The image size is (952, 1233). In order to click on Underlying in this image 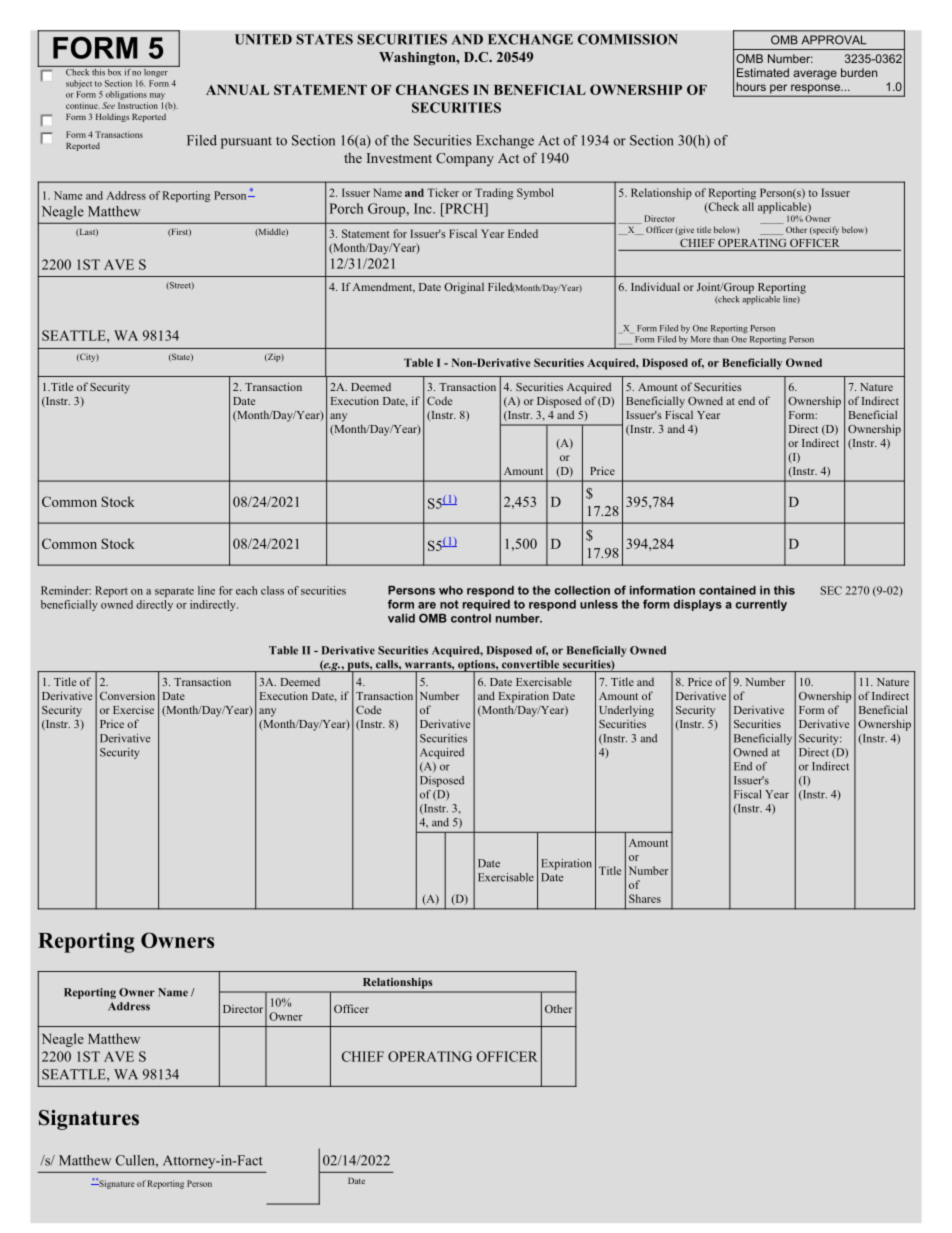, I will do `click(626, 711)`.
